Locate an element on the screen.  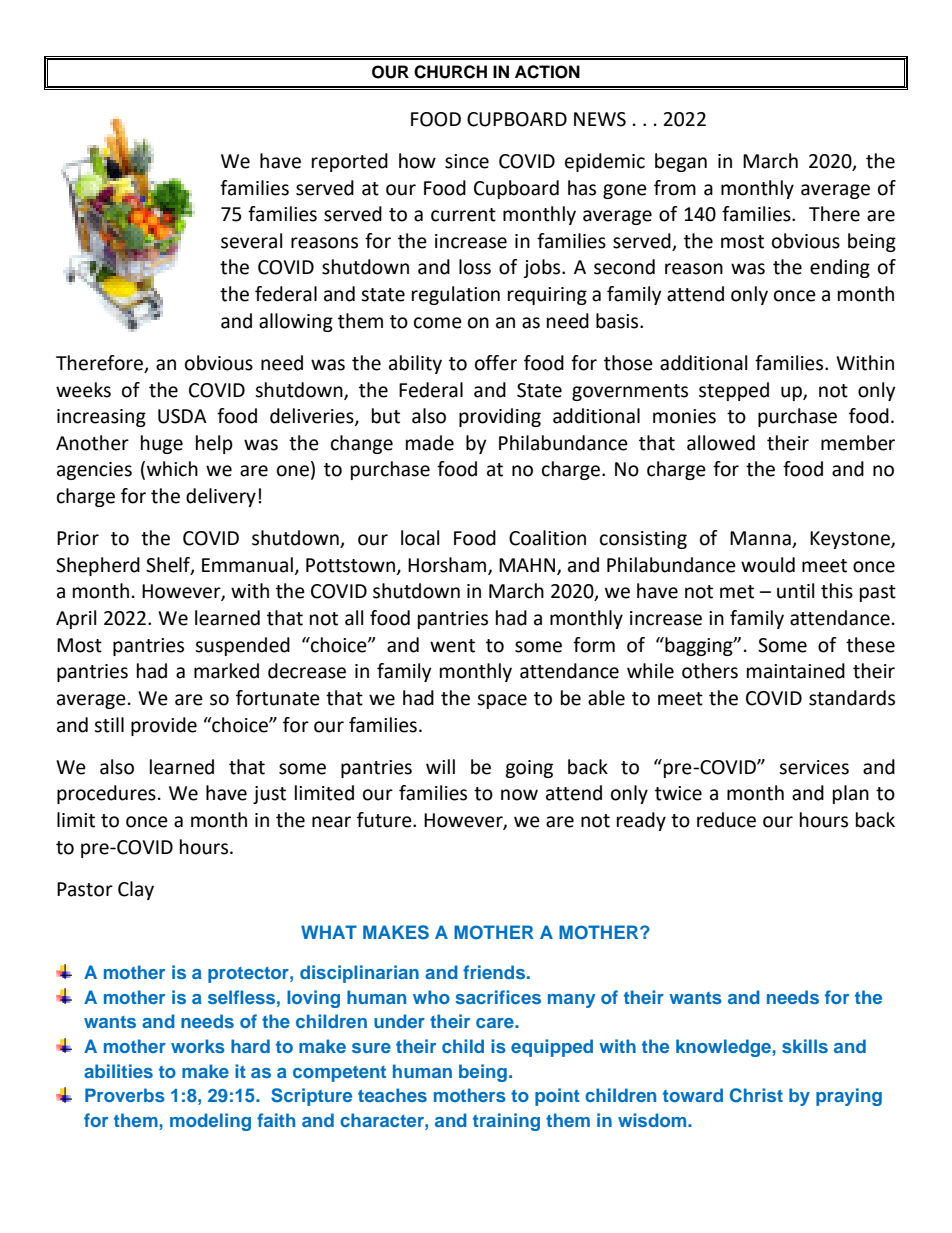
reduce is located at coordinates (726, 820).
